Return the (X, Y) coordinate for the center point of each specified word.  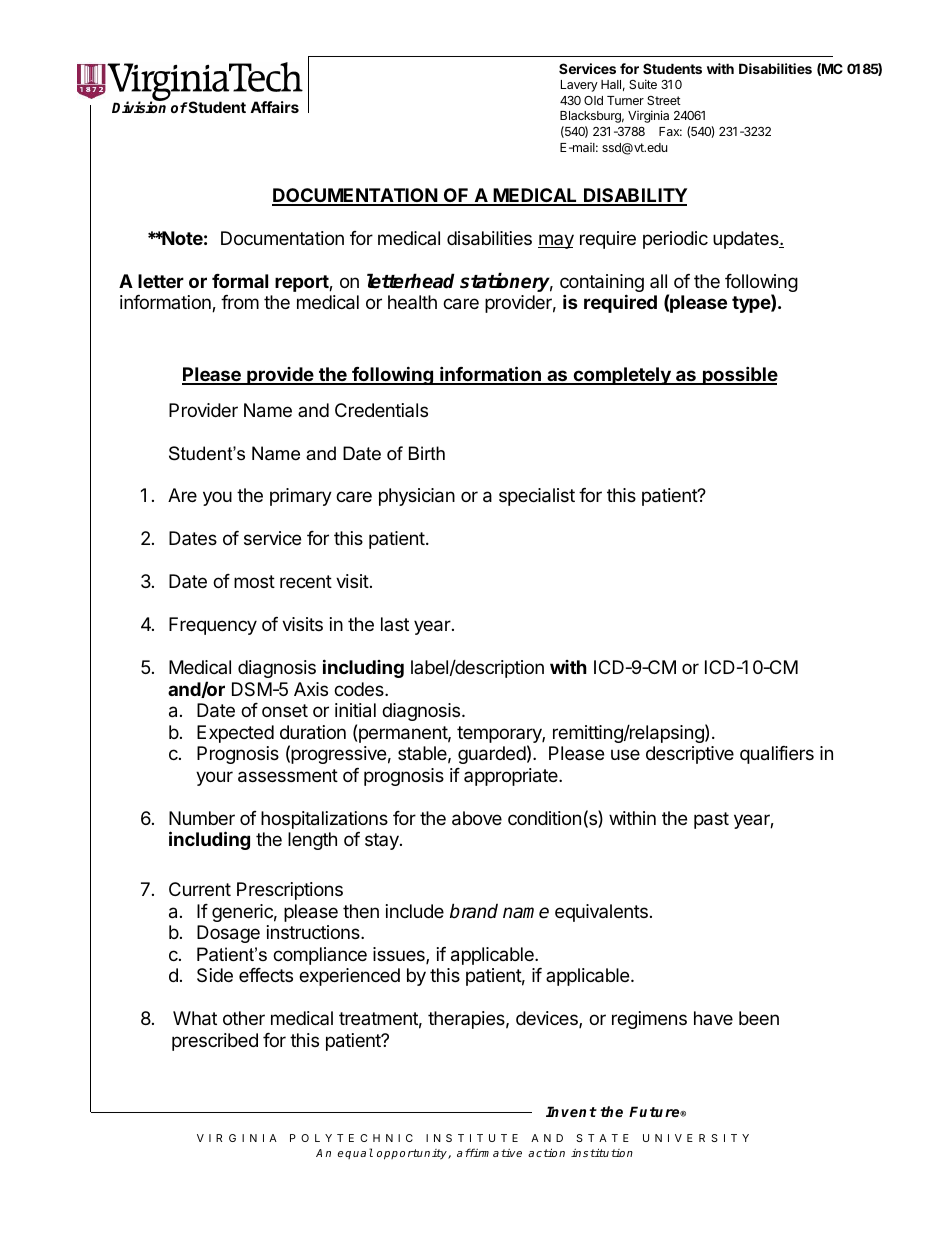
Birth (427, 453)
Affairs (274, 107)
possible (739, 375)
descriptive (690, 755)
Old (593, 100)
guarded (492, 755)
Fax (670, 131)
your (214, 778)
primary (301, 497)
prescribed (215, 1042)
